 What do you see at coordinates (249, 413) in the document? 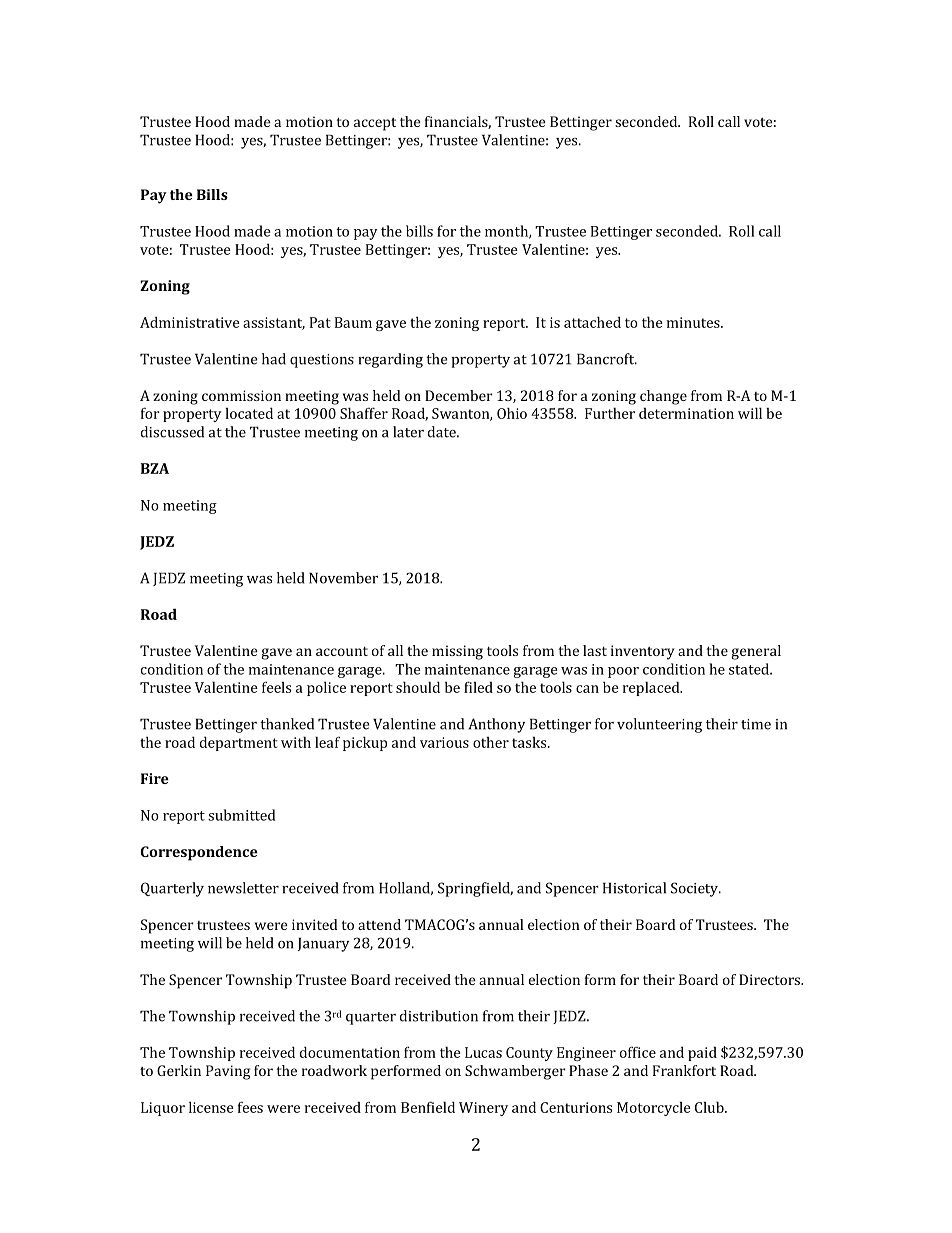
I see `located` at bounding box center [249, 413].
